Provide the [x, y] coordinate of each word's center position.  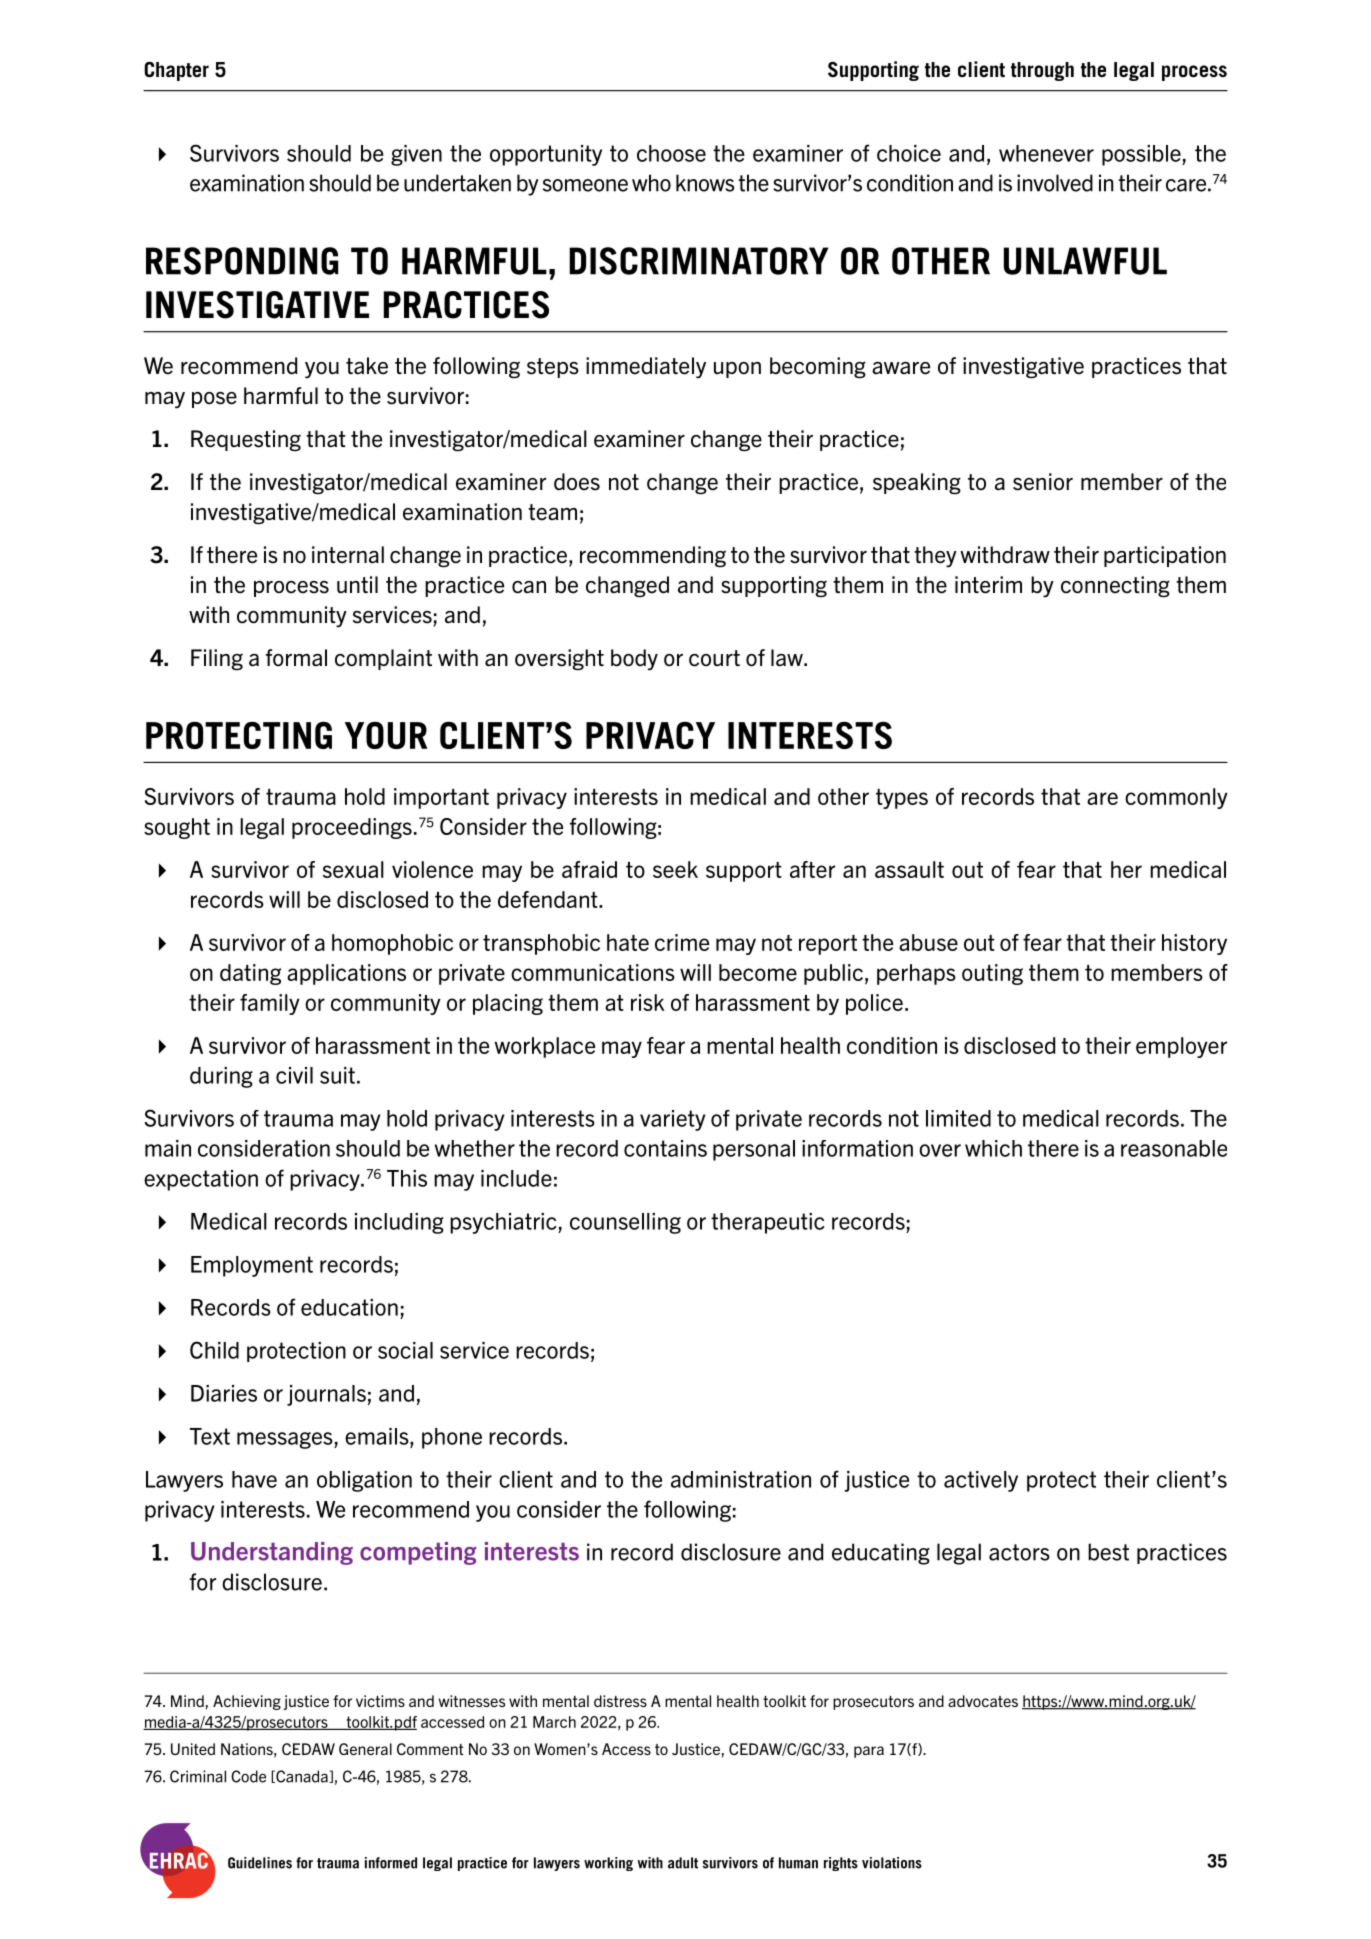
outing [992, 974]
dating [250, 974]
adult [683, 1863]
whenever [1046, 153]
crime [682, 942]
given [416, 155]
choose [671, 153]
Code [248, 1776]
